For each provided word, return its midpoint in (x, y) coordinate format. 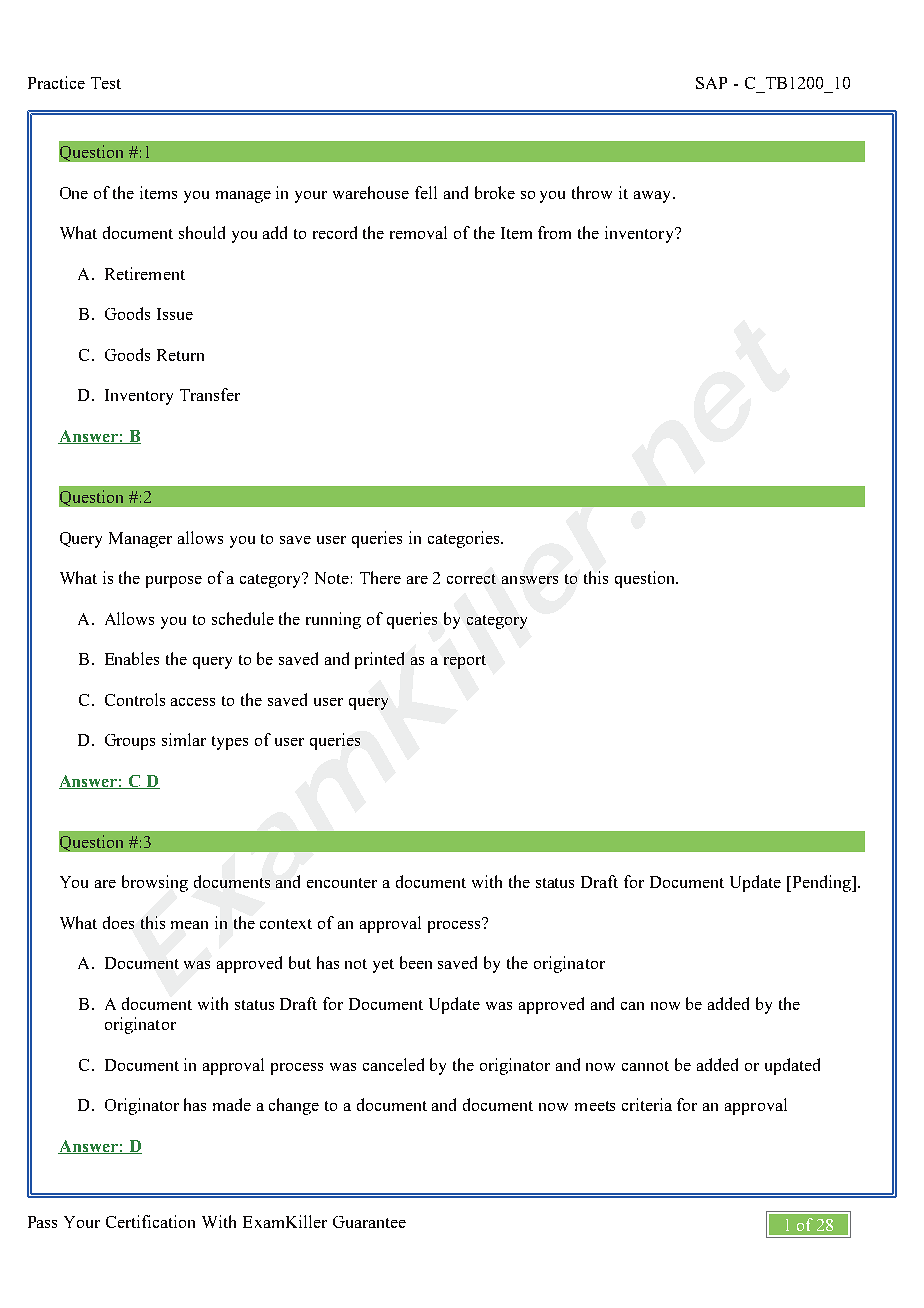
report (465, 662)
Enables (132, 658)
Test (106, 83)
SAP (711, 83)
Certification (150, 1221)
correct (471, 579)
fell (426, 192)
